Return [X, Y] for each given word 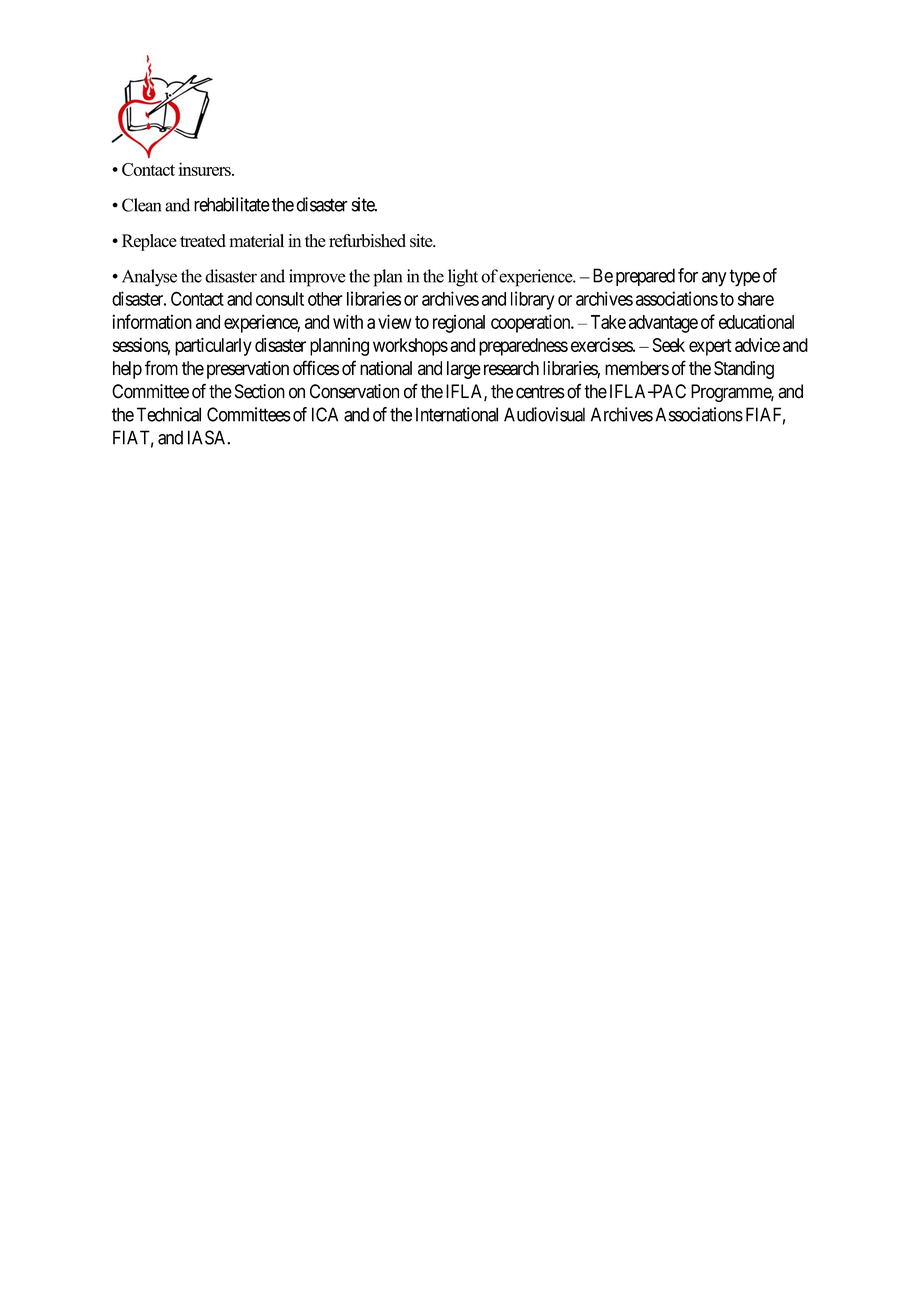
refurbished [367, 241]
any [714, 279]
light [463, 278]
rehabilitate [232, 204]
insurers [205, 169]
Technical [169, 414]
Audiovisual [544, 414]
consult [280, 299]
